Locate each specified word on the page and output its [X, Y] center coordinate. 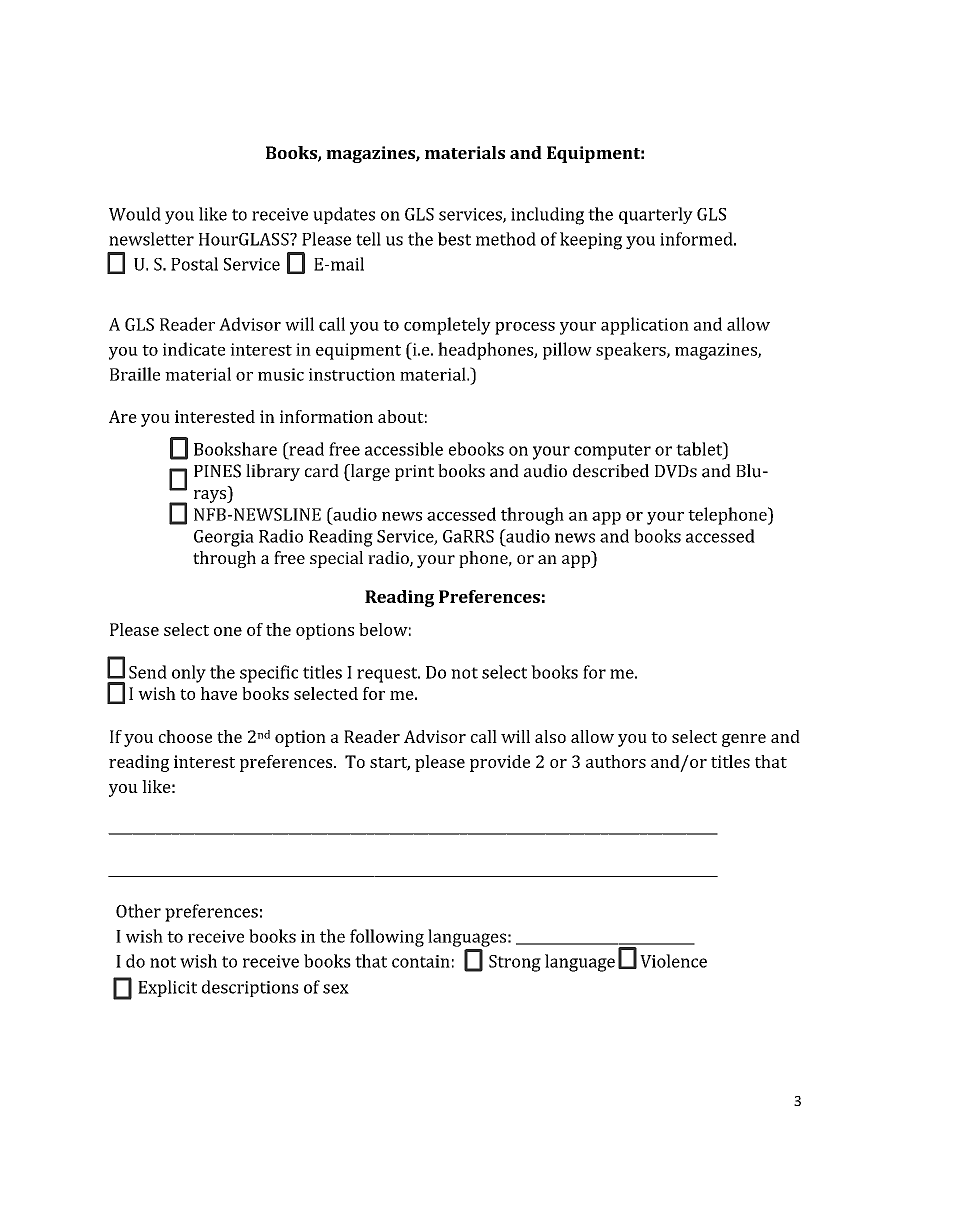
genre [744, 740]
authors [616, 761]
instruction [352, 374]
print [414, 473]
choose [185, 736]
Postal [194, 264]
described [611, 471]
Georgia [224, 538]
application [645, 326]
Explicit [167, 988]
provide [500, 763]
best [454, 239]
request [388, 675]
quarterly [656, 215]
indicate [194, 349]
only [189, 674]
